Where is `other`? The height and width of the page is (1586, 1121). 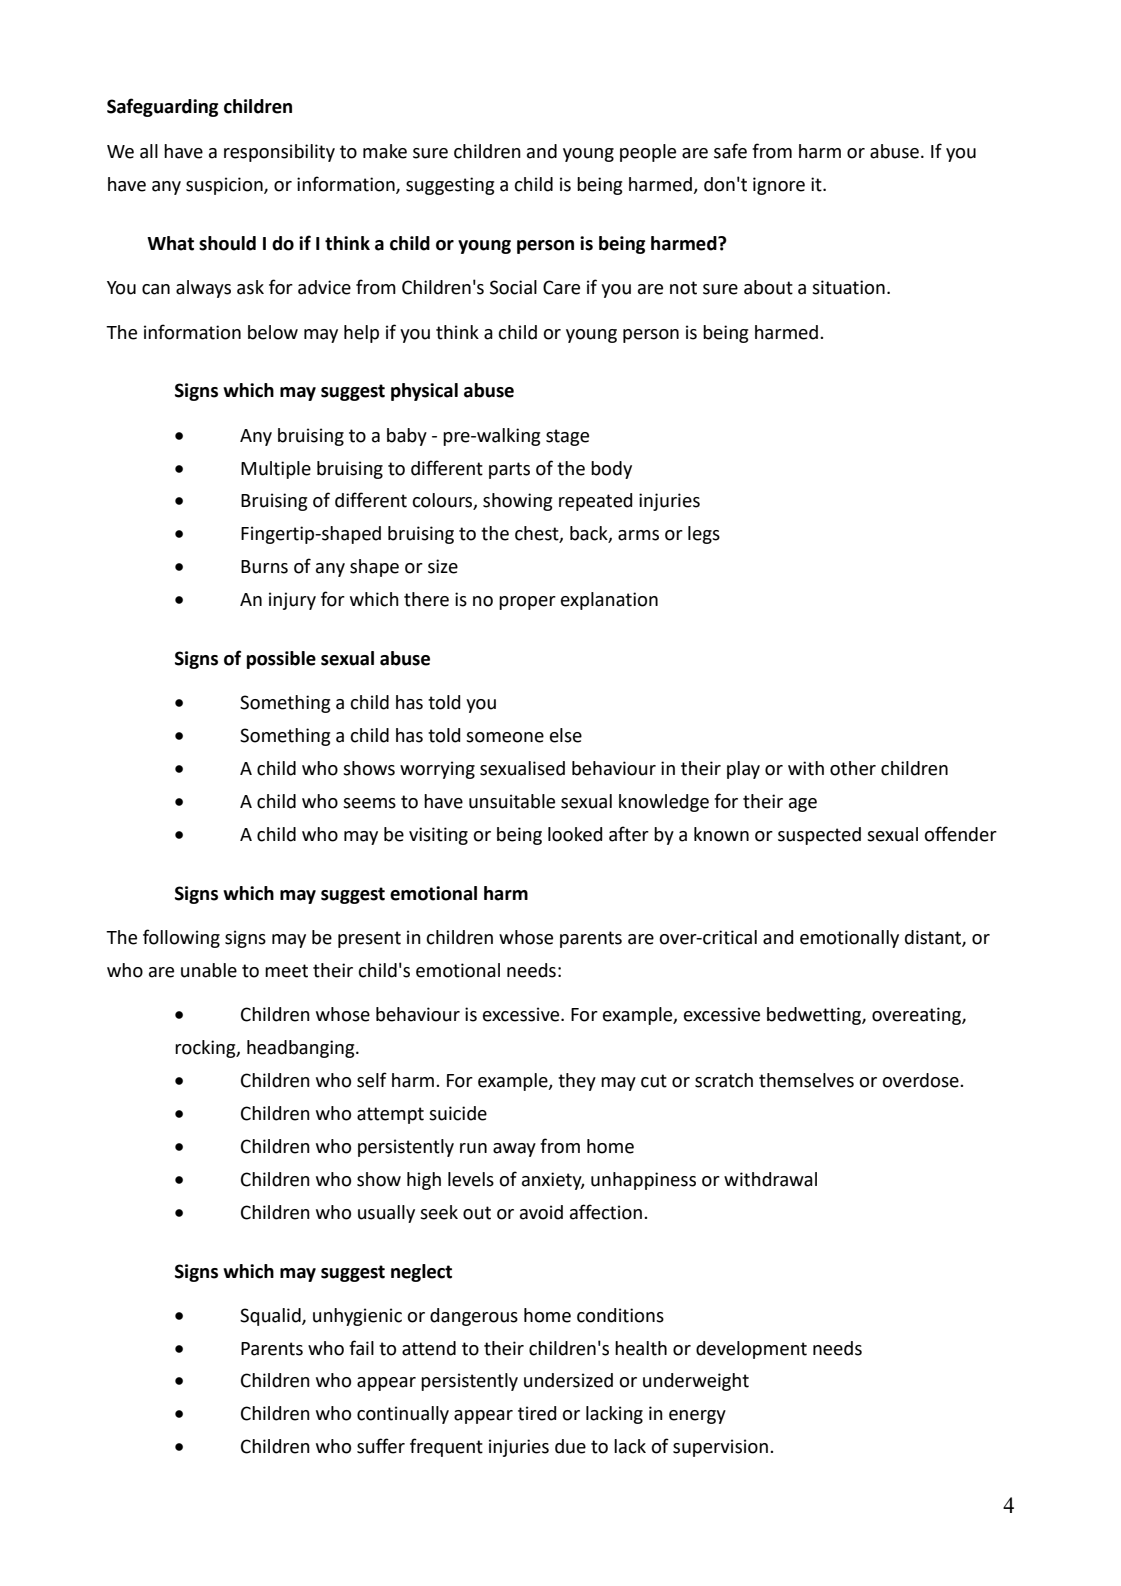
other is located at coordinates (853, 768).
